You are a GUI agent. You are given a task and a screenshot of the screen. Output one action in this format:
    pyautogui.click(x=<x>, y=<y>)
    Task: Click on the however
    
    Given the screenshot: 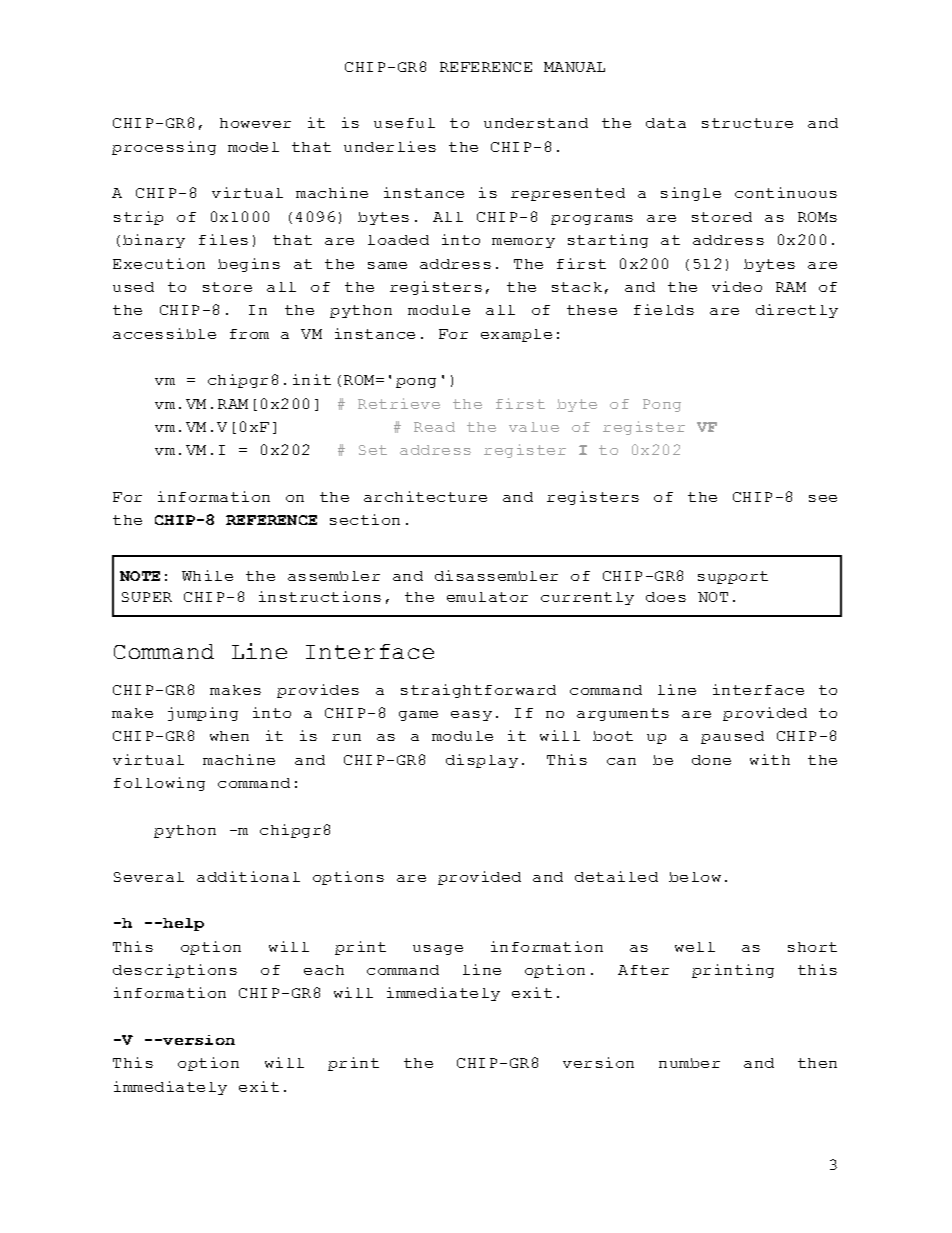 What is the action you would take?
    pyautogui.click(x=255, y=123)
